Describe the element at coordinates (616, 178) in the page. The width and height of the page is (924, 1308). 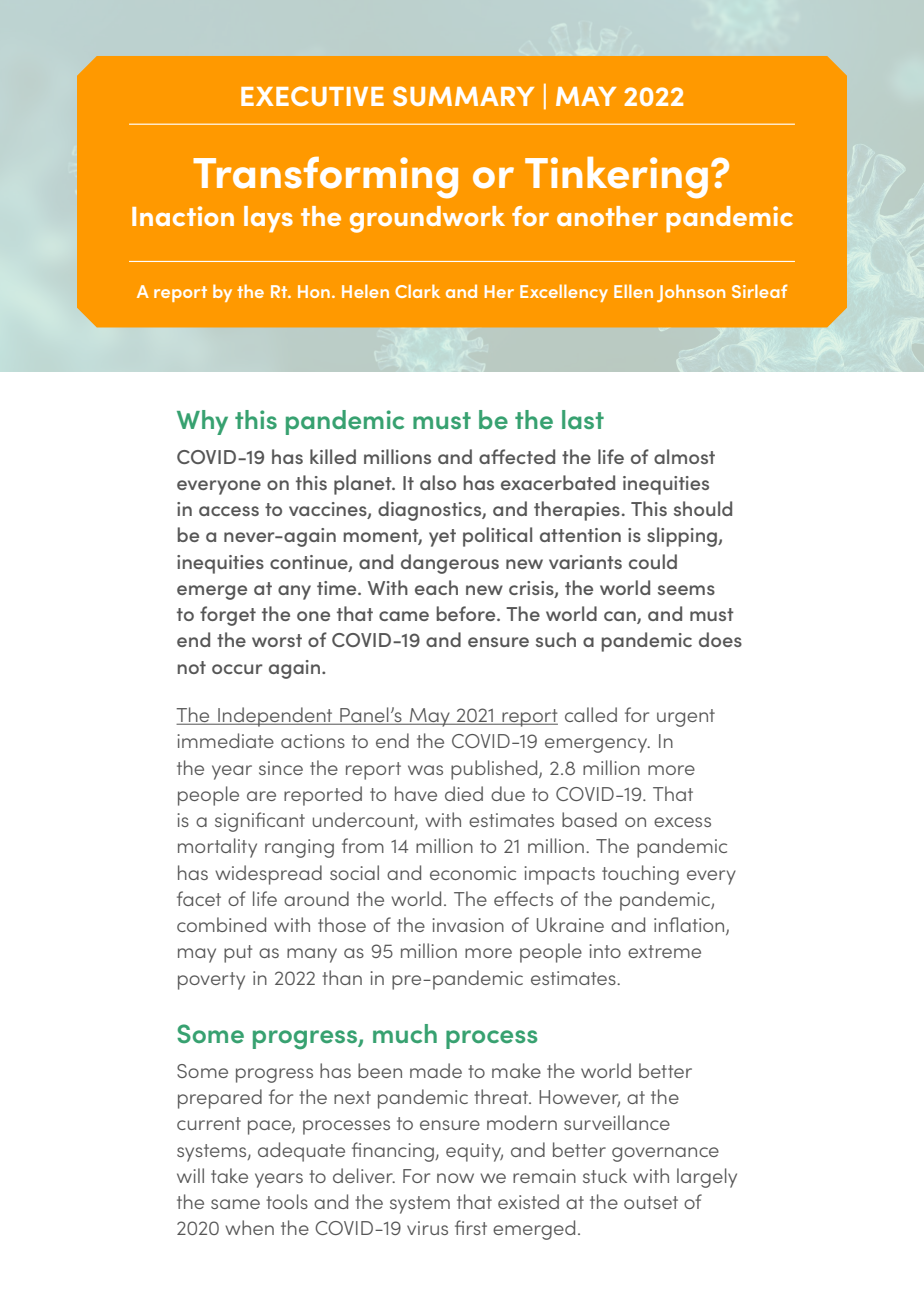
I see `Tinkering` at that location.
